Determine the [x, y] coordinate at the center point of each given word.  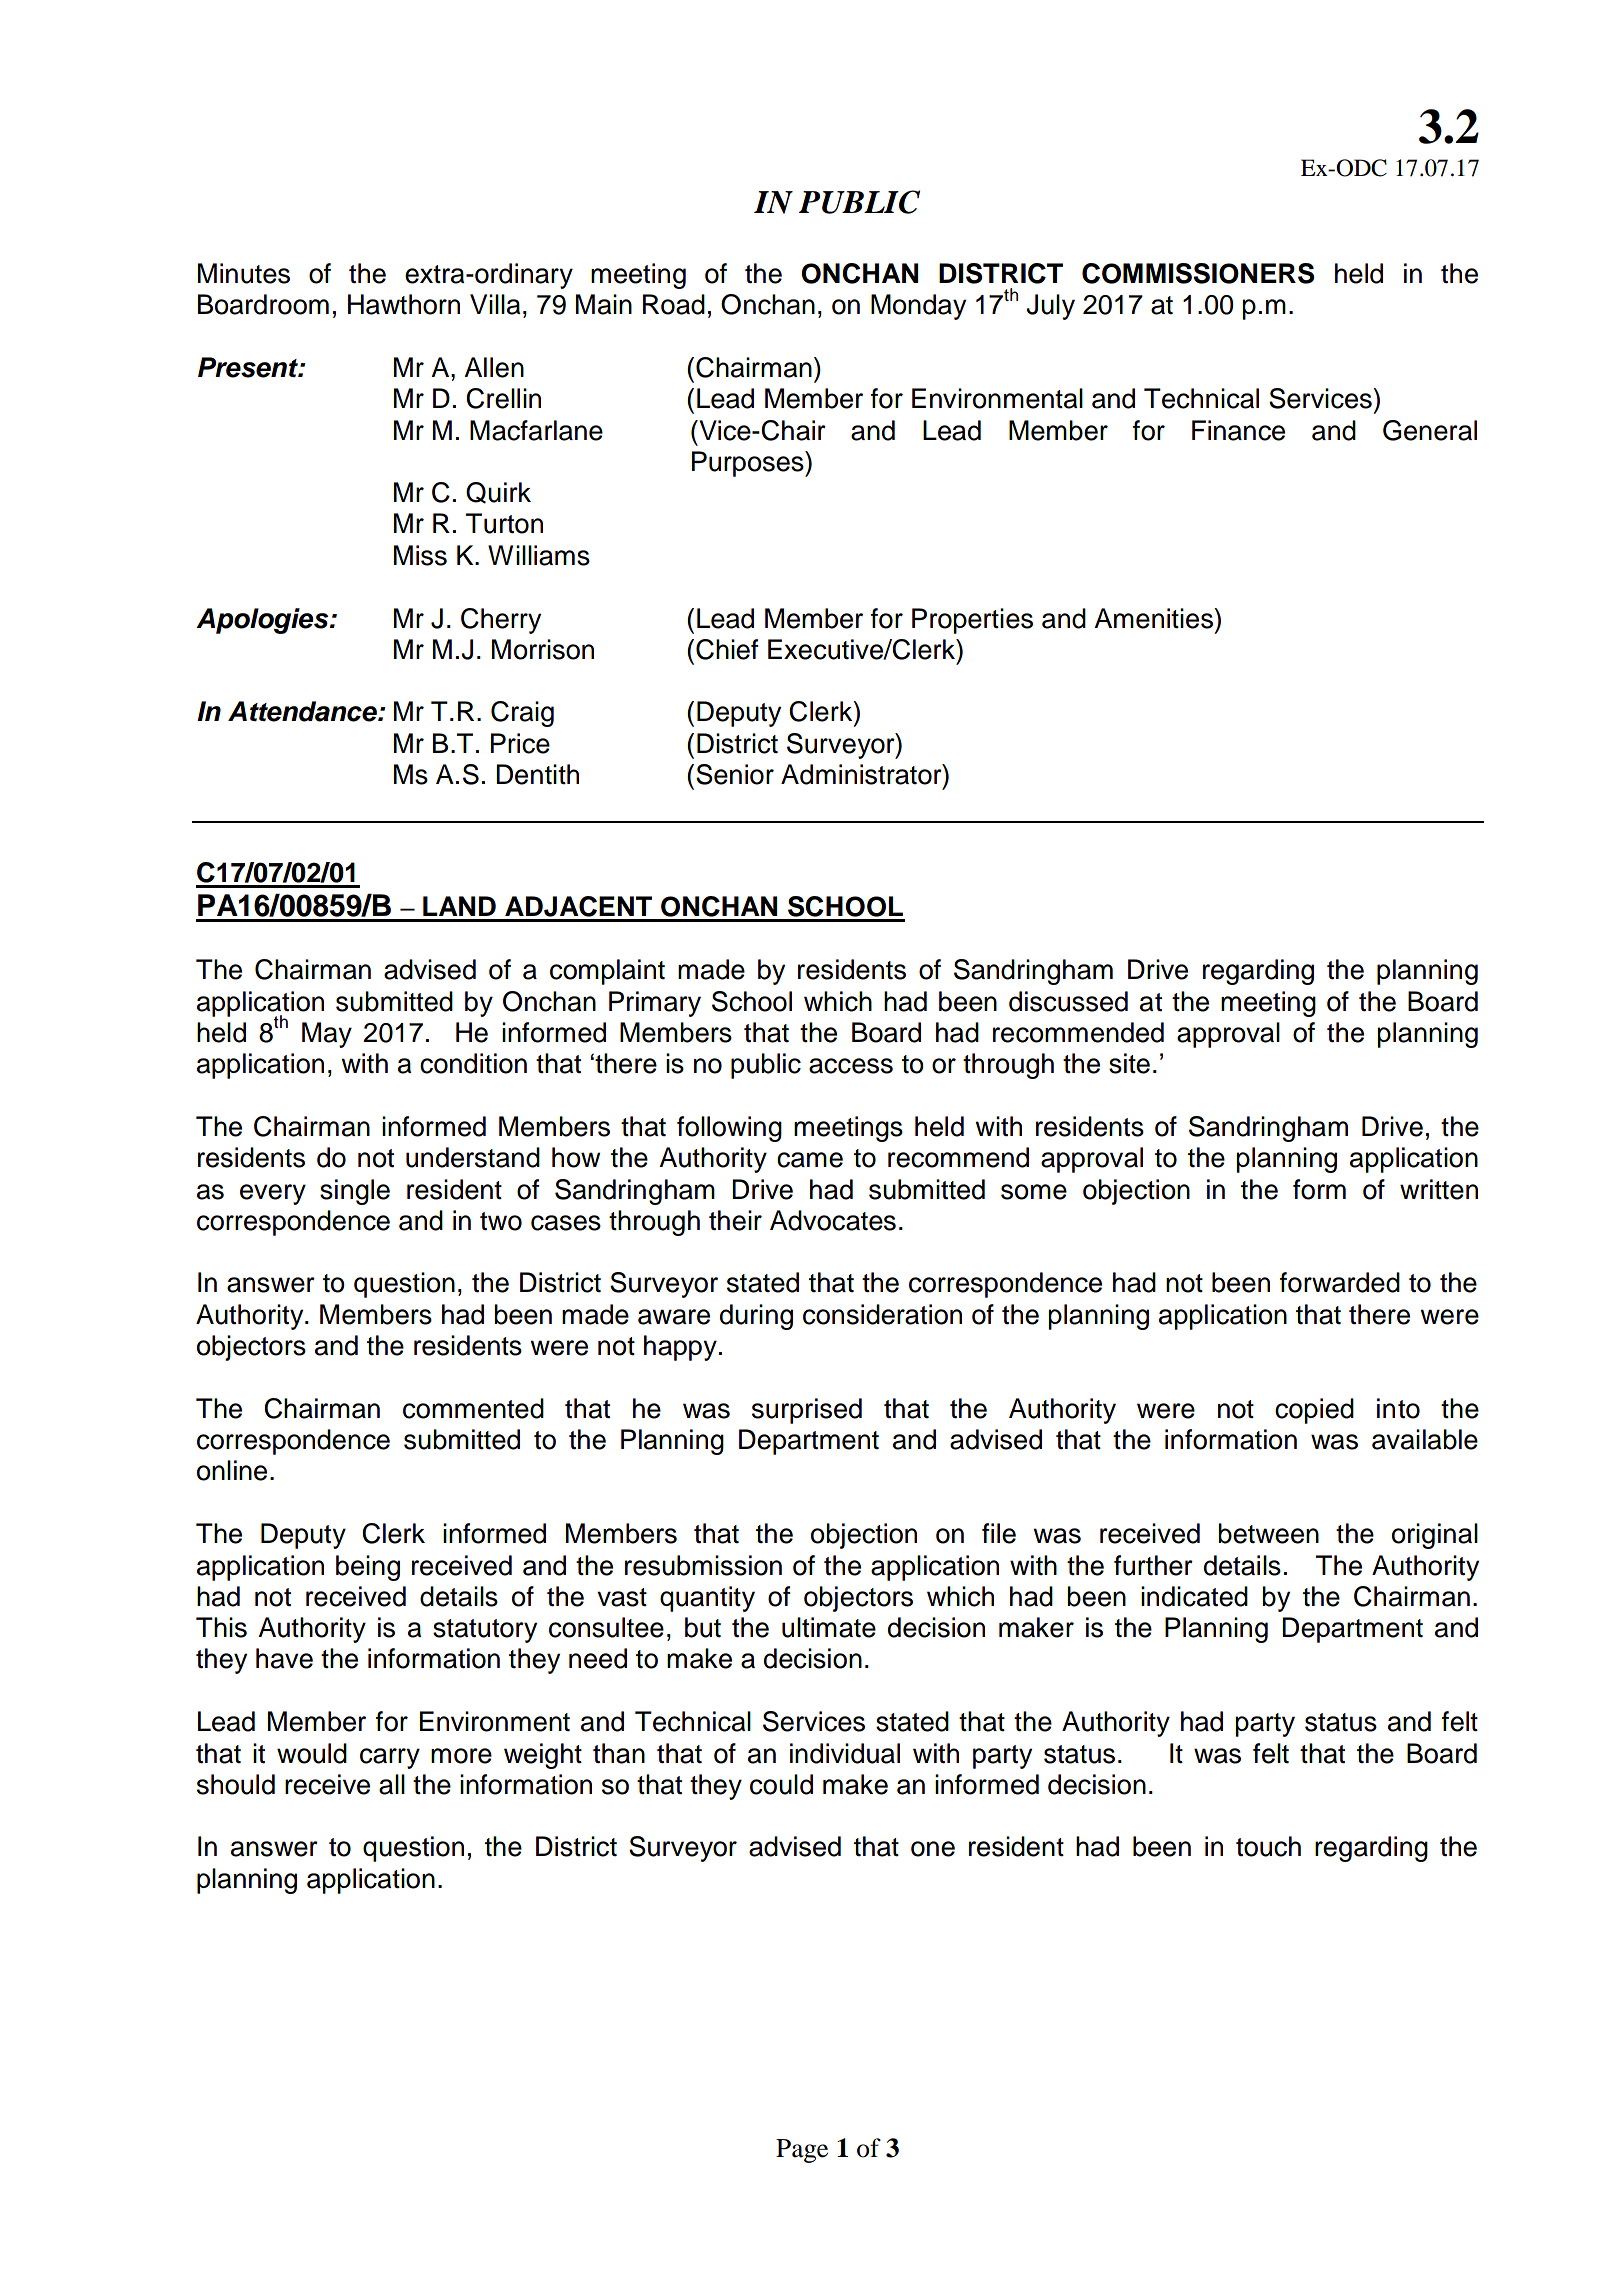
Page [802, 2151]
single [355, 1192]
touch [1268, 1846]
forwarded [1340, 1282]
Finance [1238, 430]
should [236, 1784]
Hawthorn [404, 304]
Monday [918, 307]
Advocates [833, 1220]
